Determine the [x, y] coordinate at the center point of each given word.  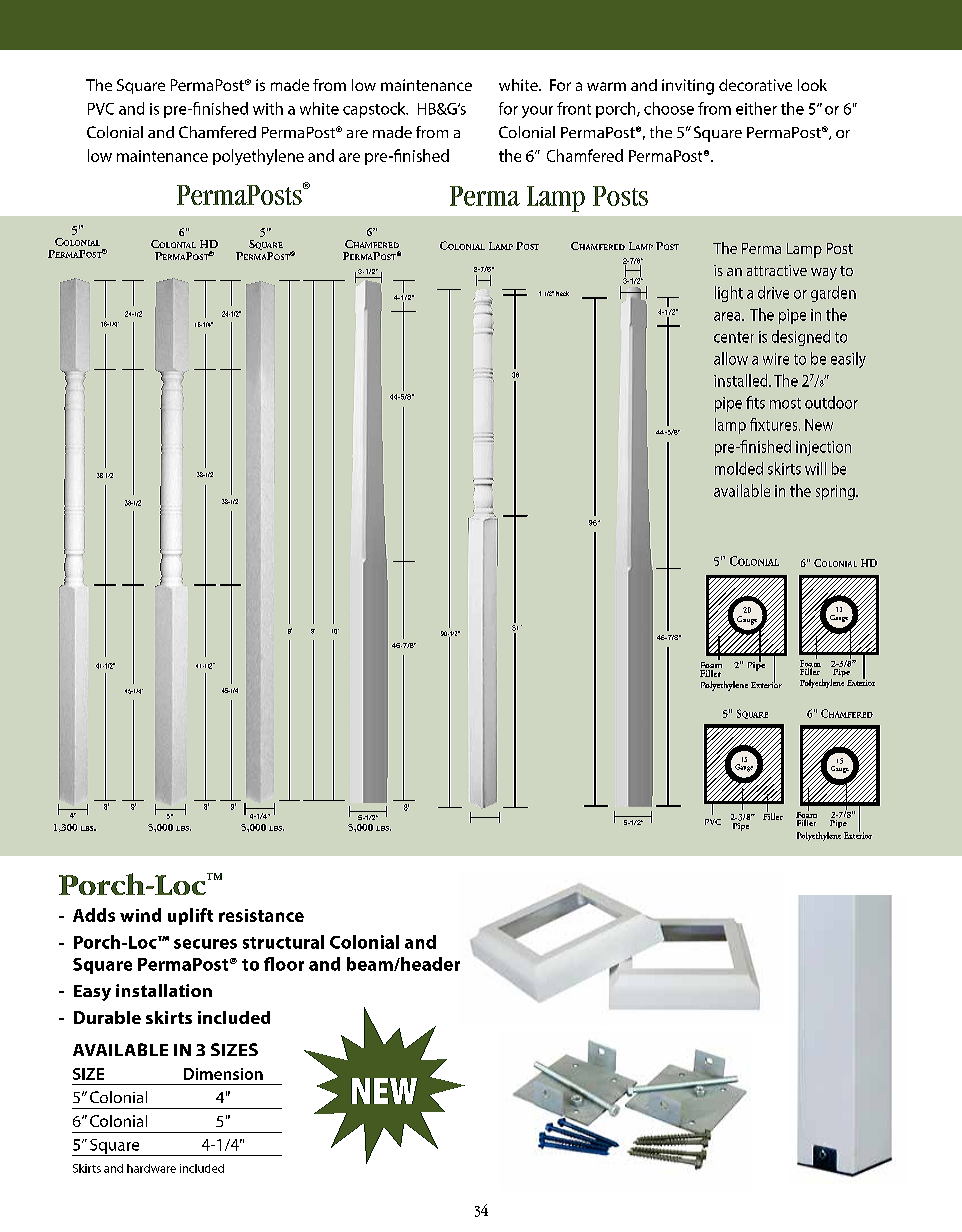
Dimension [223, 1074]
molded [739, 468]
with [268, 108]
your [537, 112]
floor [284, 964]
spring [836, 492]
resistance [261, 915]
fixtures [775, 424]
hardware [151, 1168]
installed [742, 380]
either [756, 108]
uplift [190, 916]
